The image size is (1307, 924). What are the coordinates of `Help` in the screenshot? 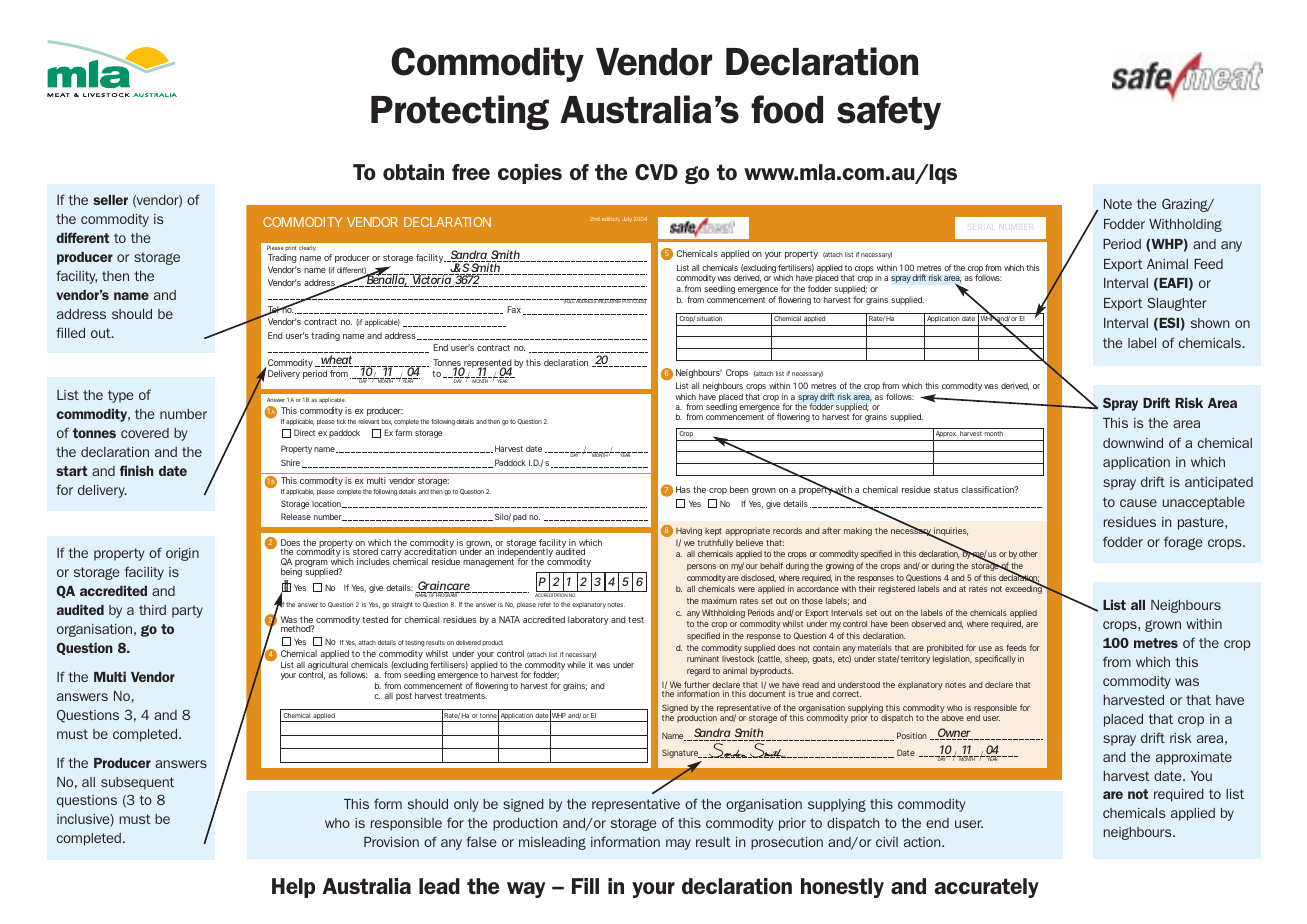 It's located at (293, 888).
